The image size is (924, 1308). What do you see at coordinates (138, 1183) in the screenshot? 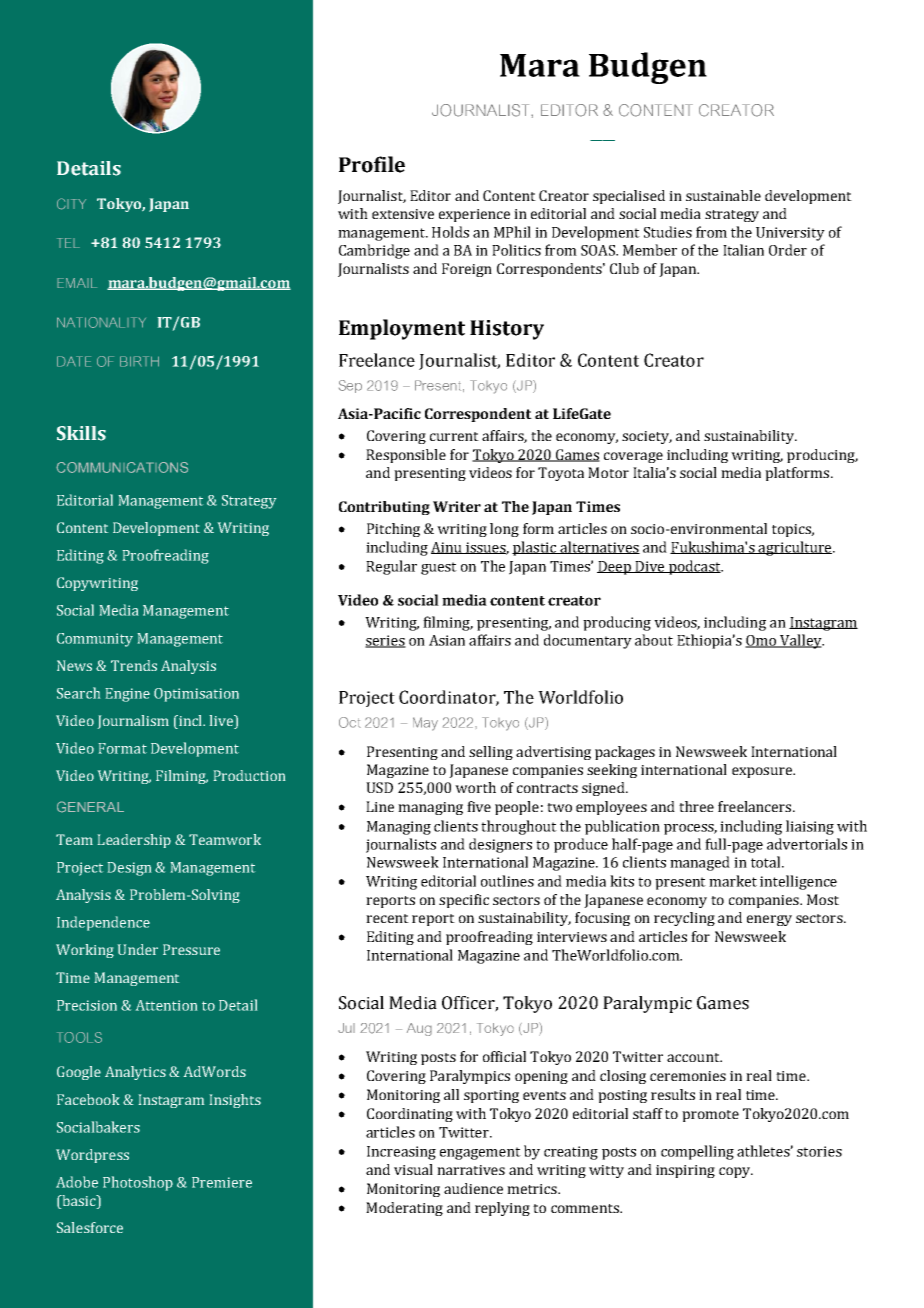
I see `Photoshop` at bounding box center [138, 1183].
